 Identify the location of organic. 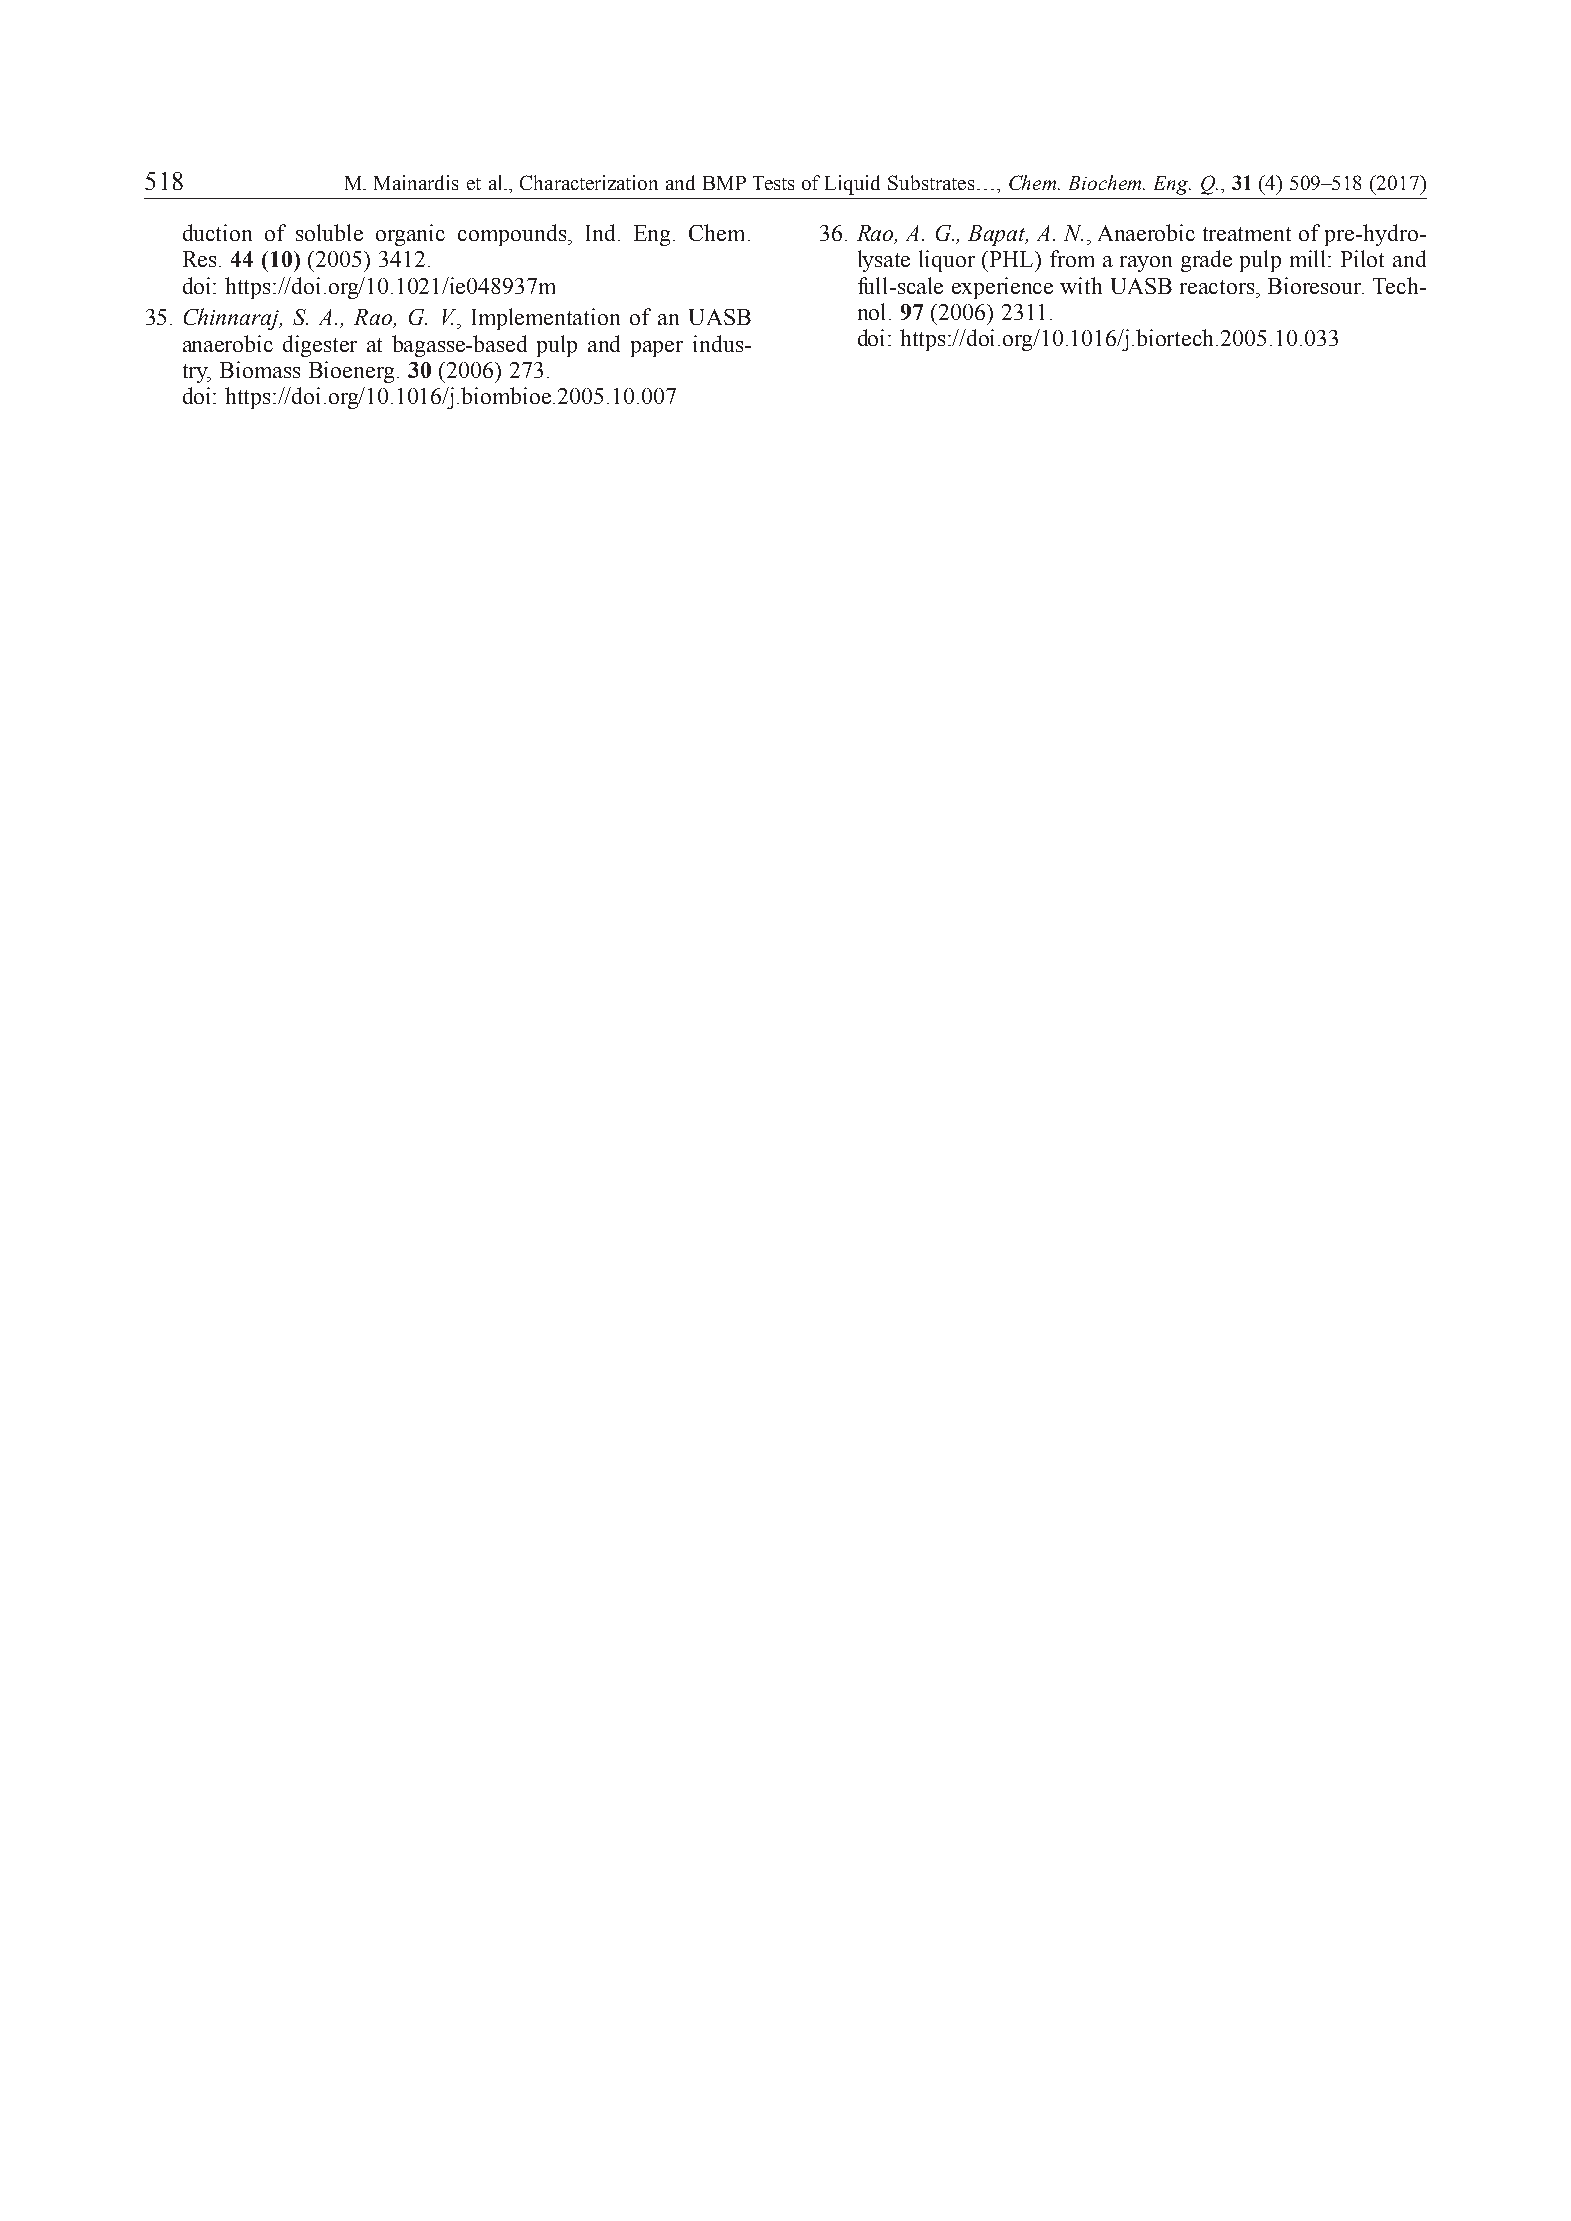
(410, 235).
